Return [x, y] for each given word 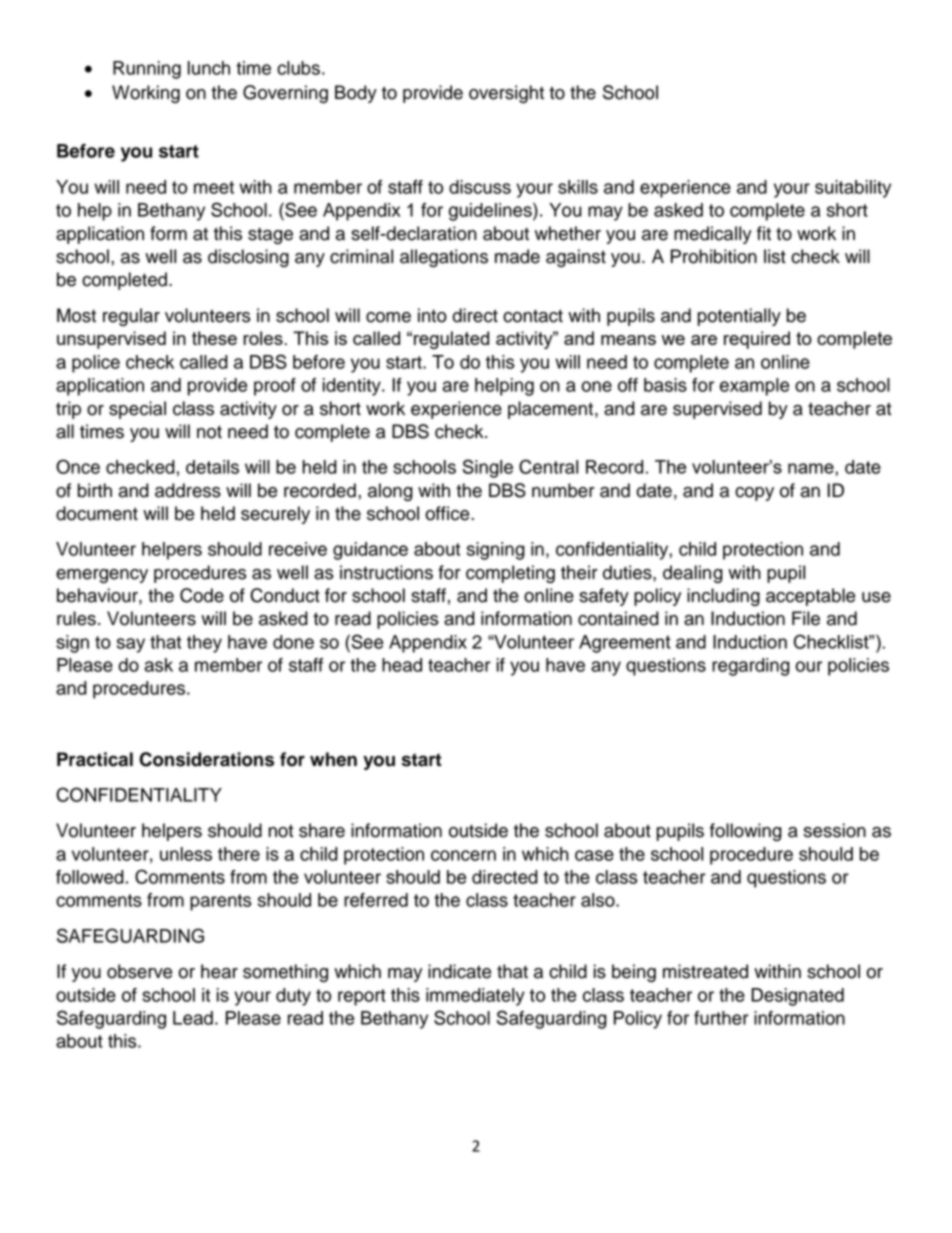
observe [139, 971]
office [448, 513]
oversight [506, 94]
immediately [475, 997]
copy [754, 494]
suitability [853, 189]
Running [147, 70]
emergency [102, 576]
